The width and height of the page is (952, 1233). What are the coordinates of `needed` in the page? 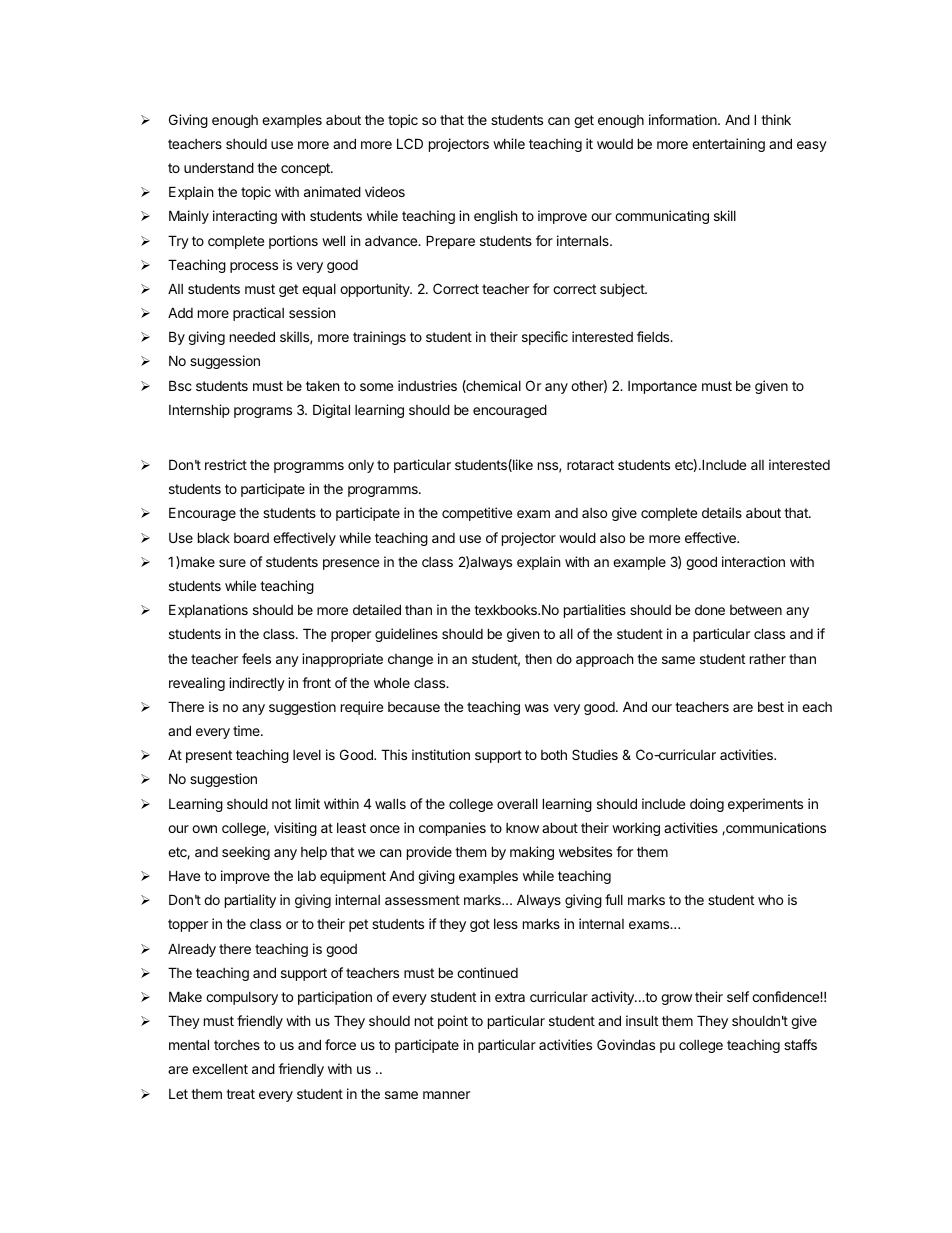 It's located at (252, 336).
